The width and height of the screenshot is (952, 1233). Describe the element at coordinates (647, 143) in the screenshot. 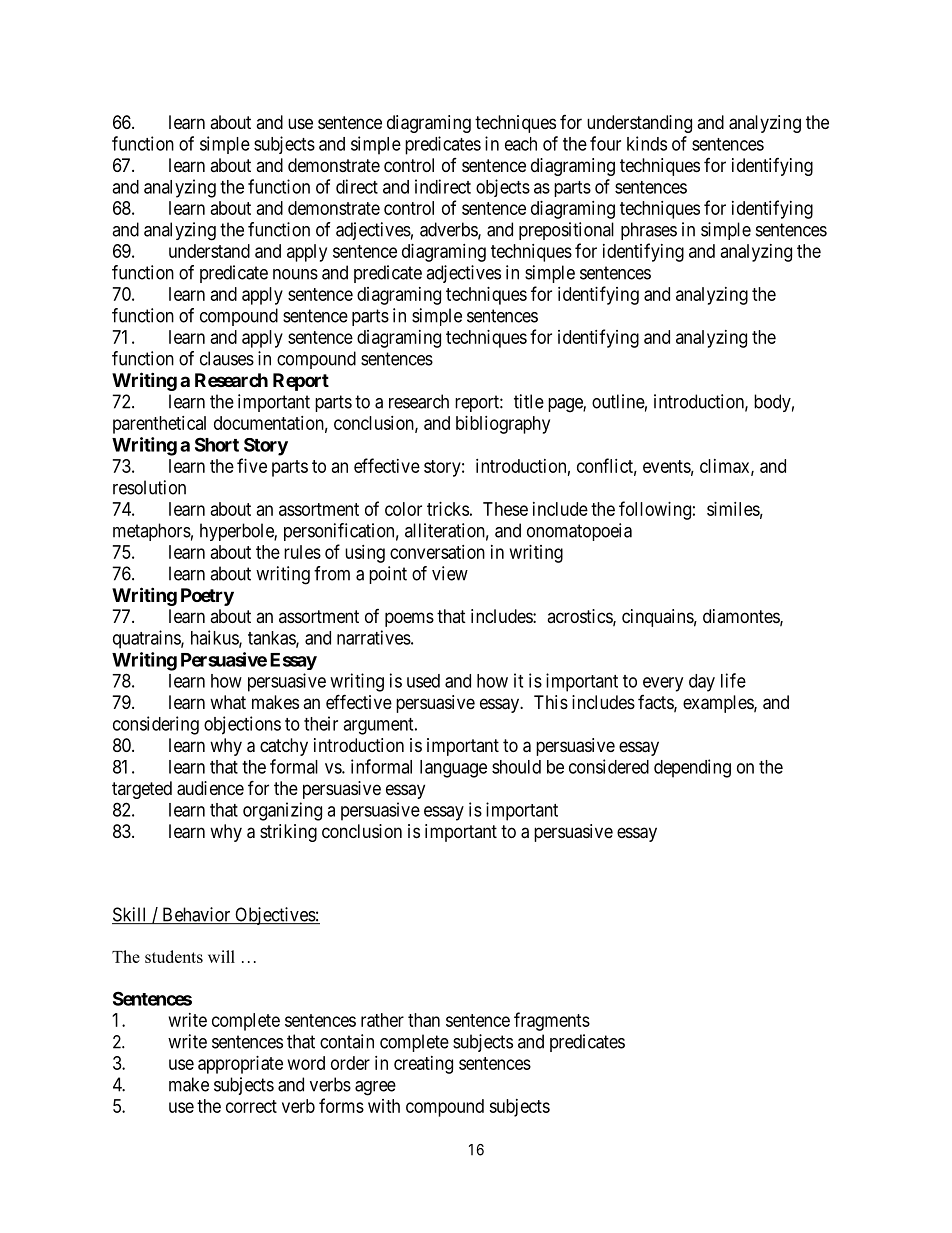

I see `kinds` at that location.
